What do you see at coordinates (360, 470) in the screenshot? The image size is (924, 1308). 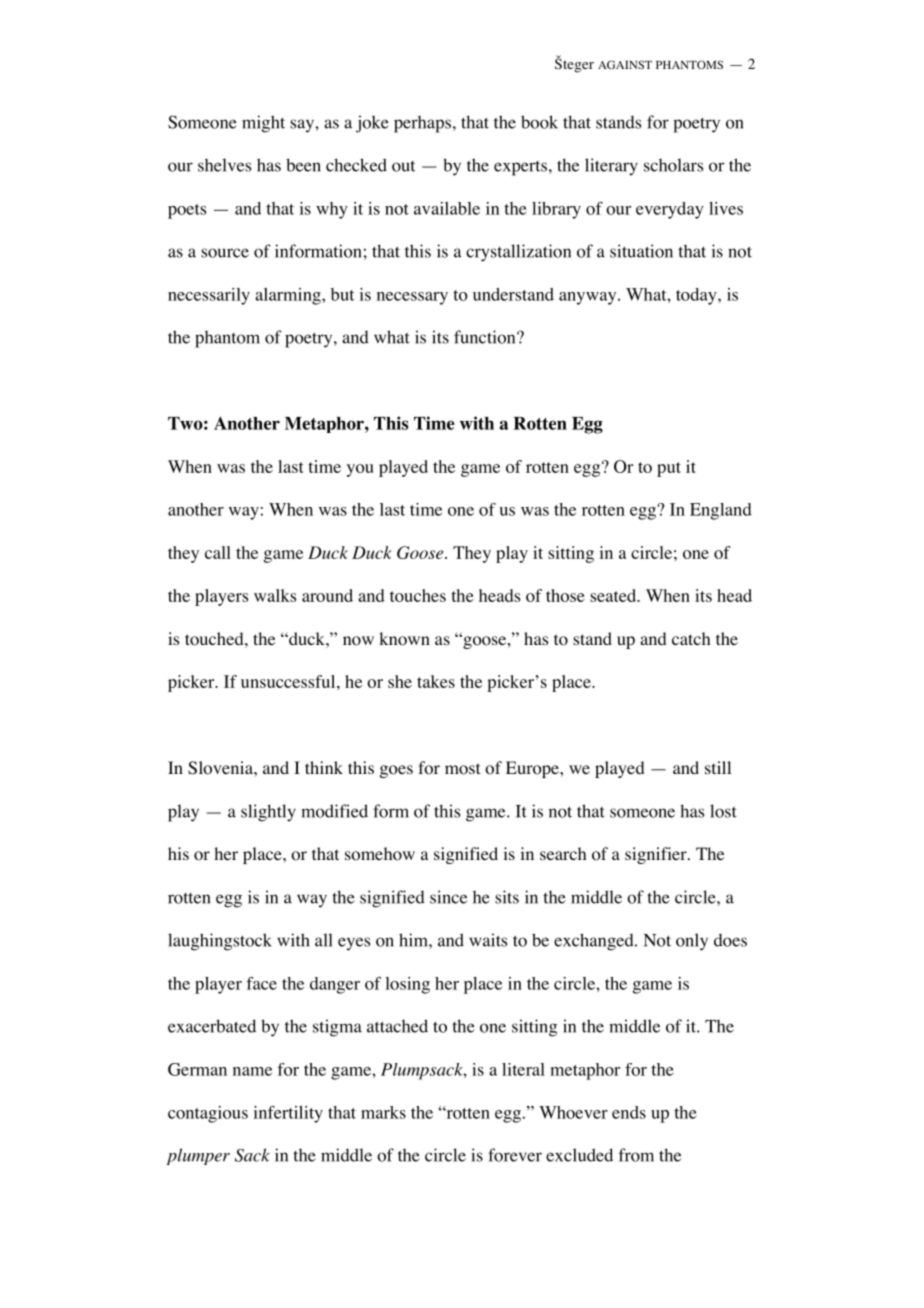 I see `you` at bounding box center [360, 470].
